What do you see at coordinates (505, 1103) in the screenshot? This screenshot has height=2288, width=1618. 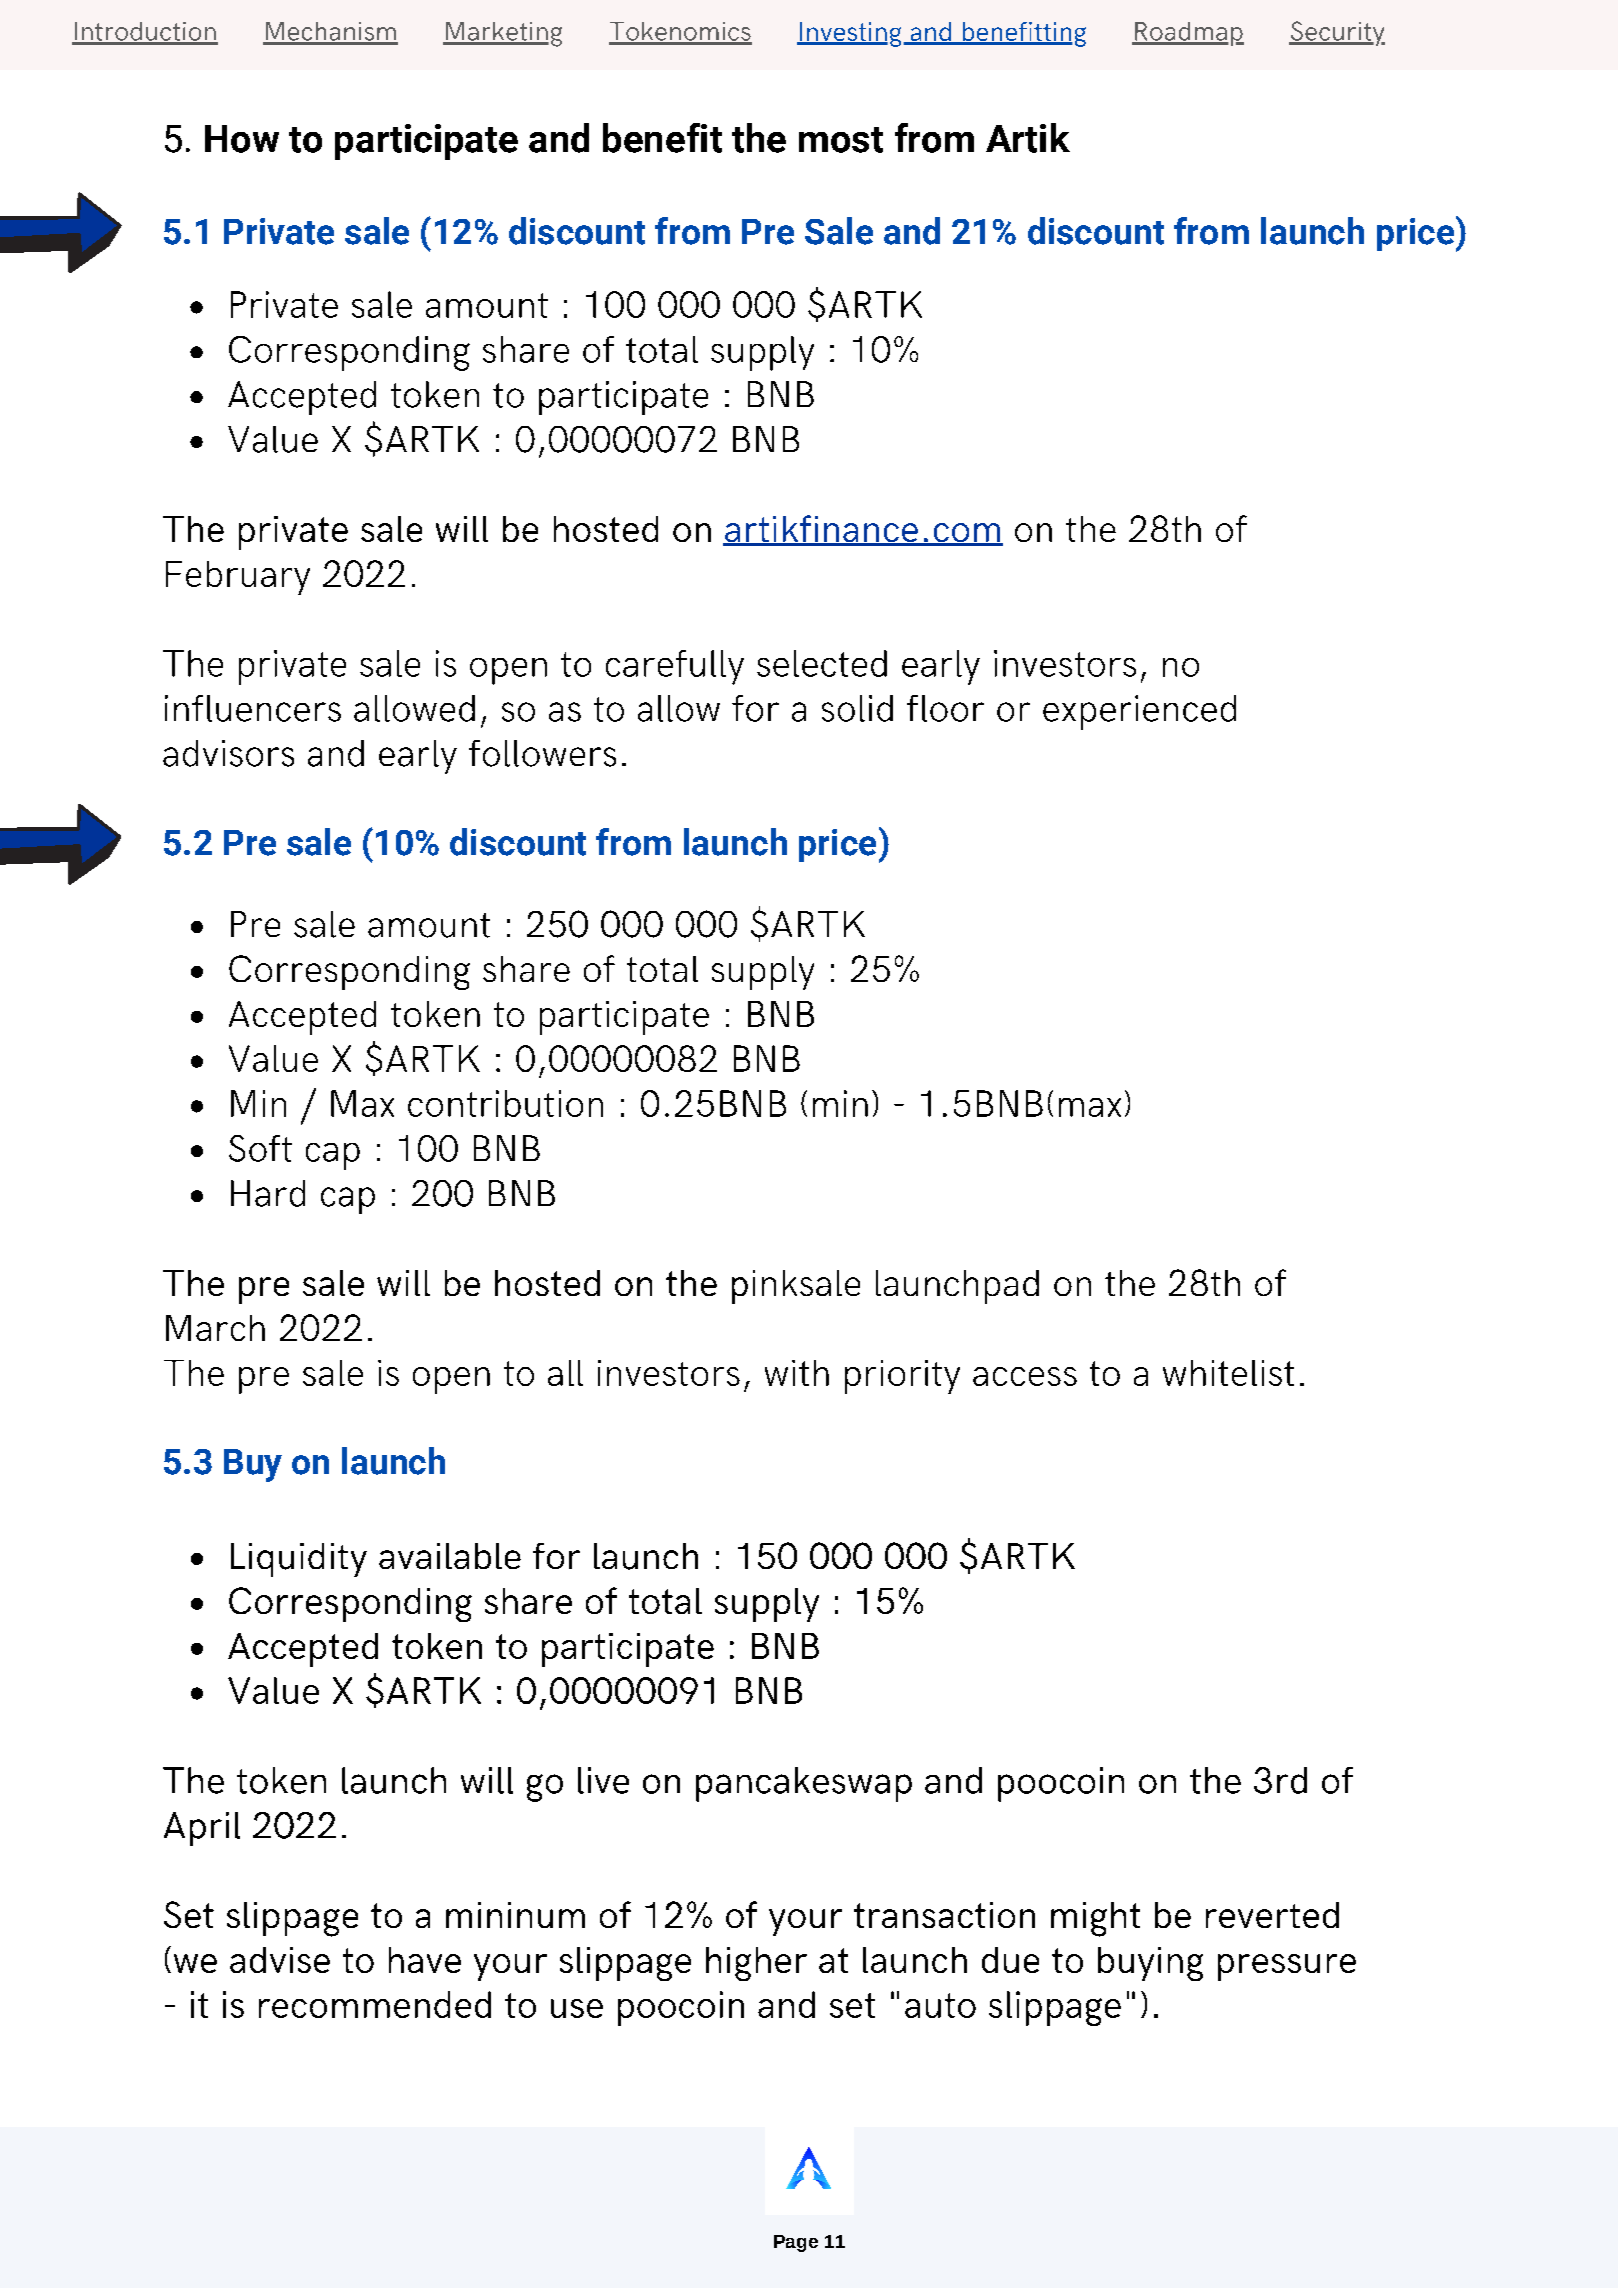 I see `contribution` at bounding box center [505, 1103].
